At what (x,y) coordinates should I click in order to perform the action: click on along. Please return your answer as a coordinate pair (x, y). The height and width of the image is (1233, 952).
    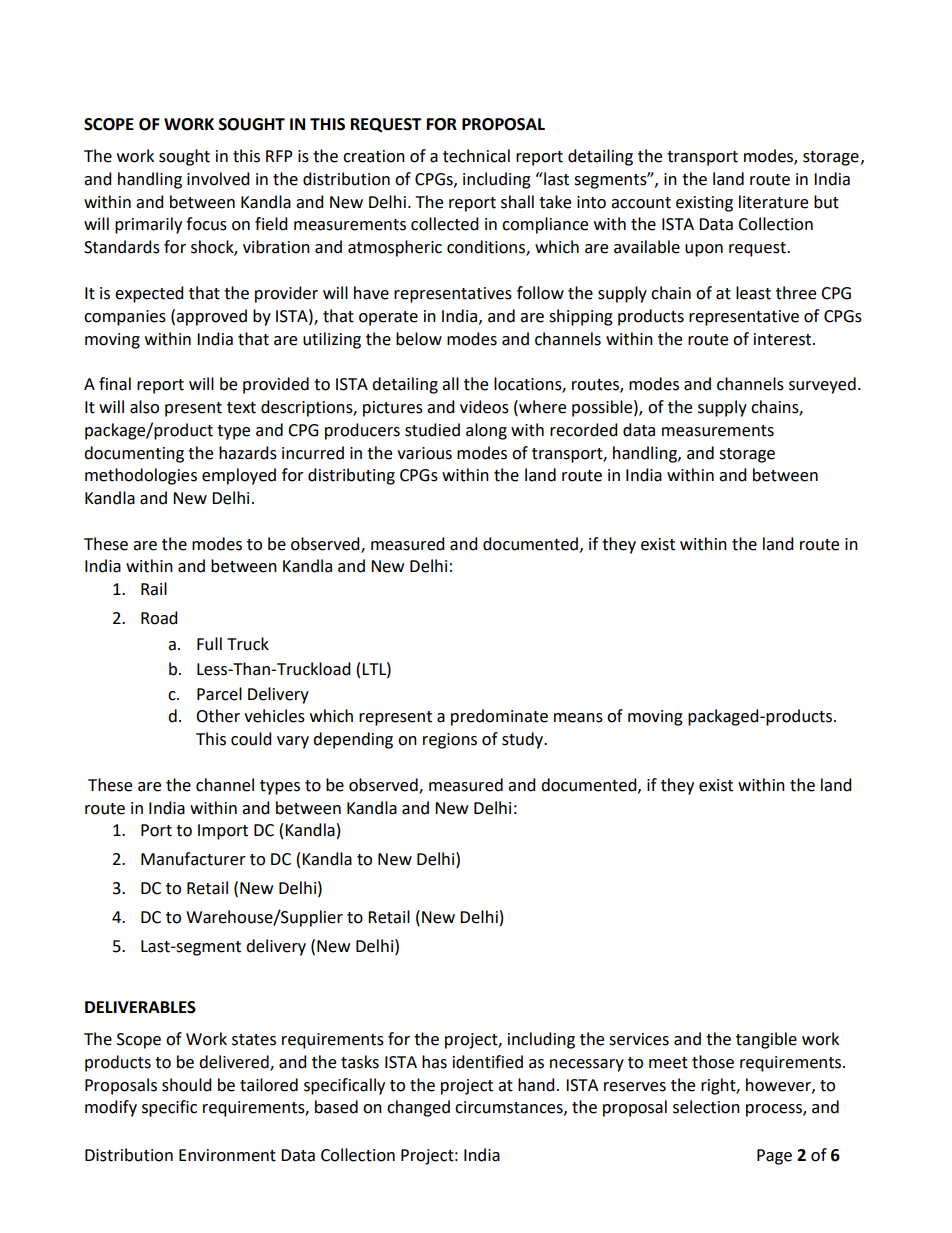
    Looking at the image, I should click on (486, 431).
